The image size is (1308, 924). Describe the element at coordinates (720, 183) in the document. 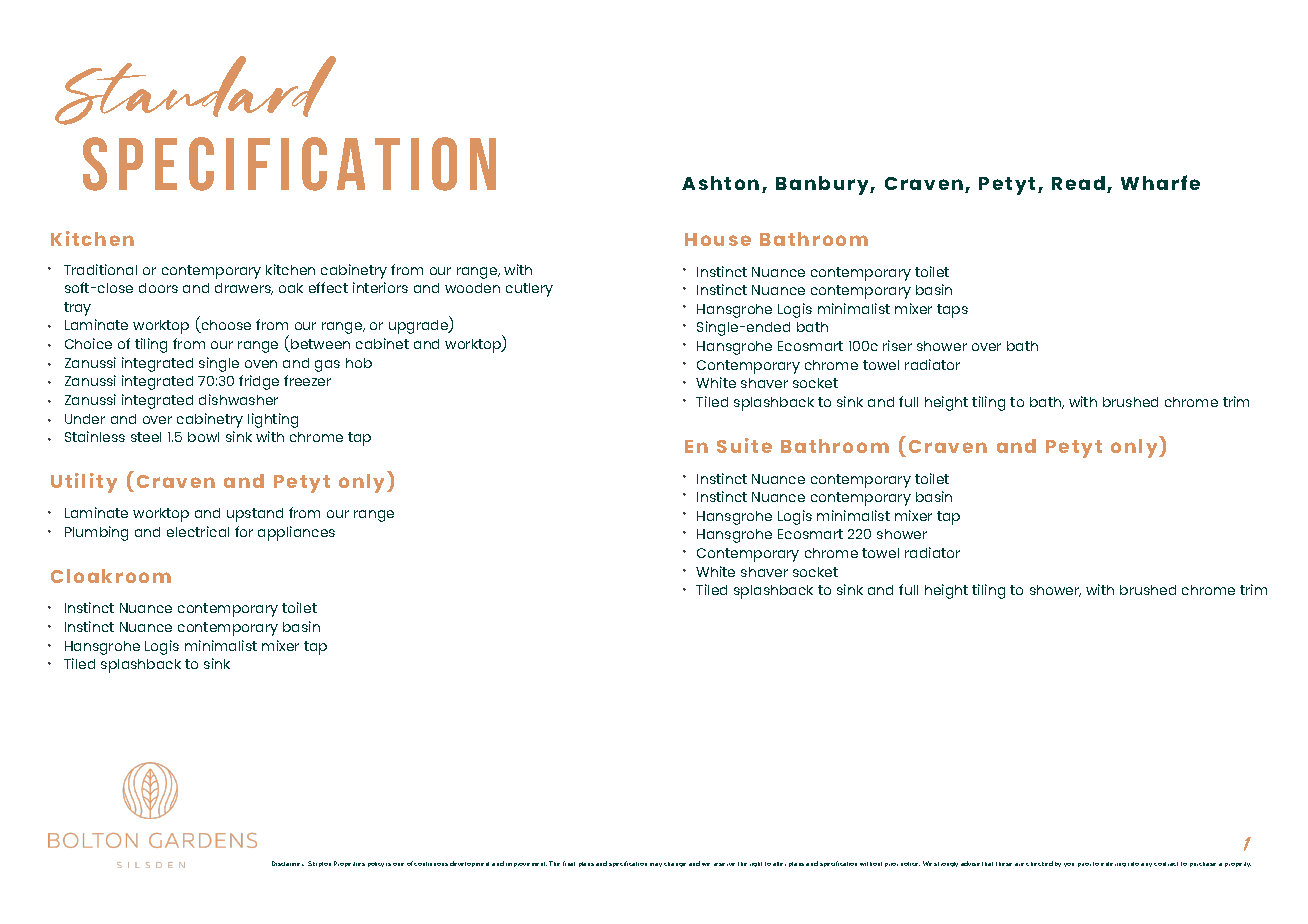

I see `Ashton` at that location.
